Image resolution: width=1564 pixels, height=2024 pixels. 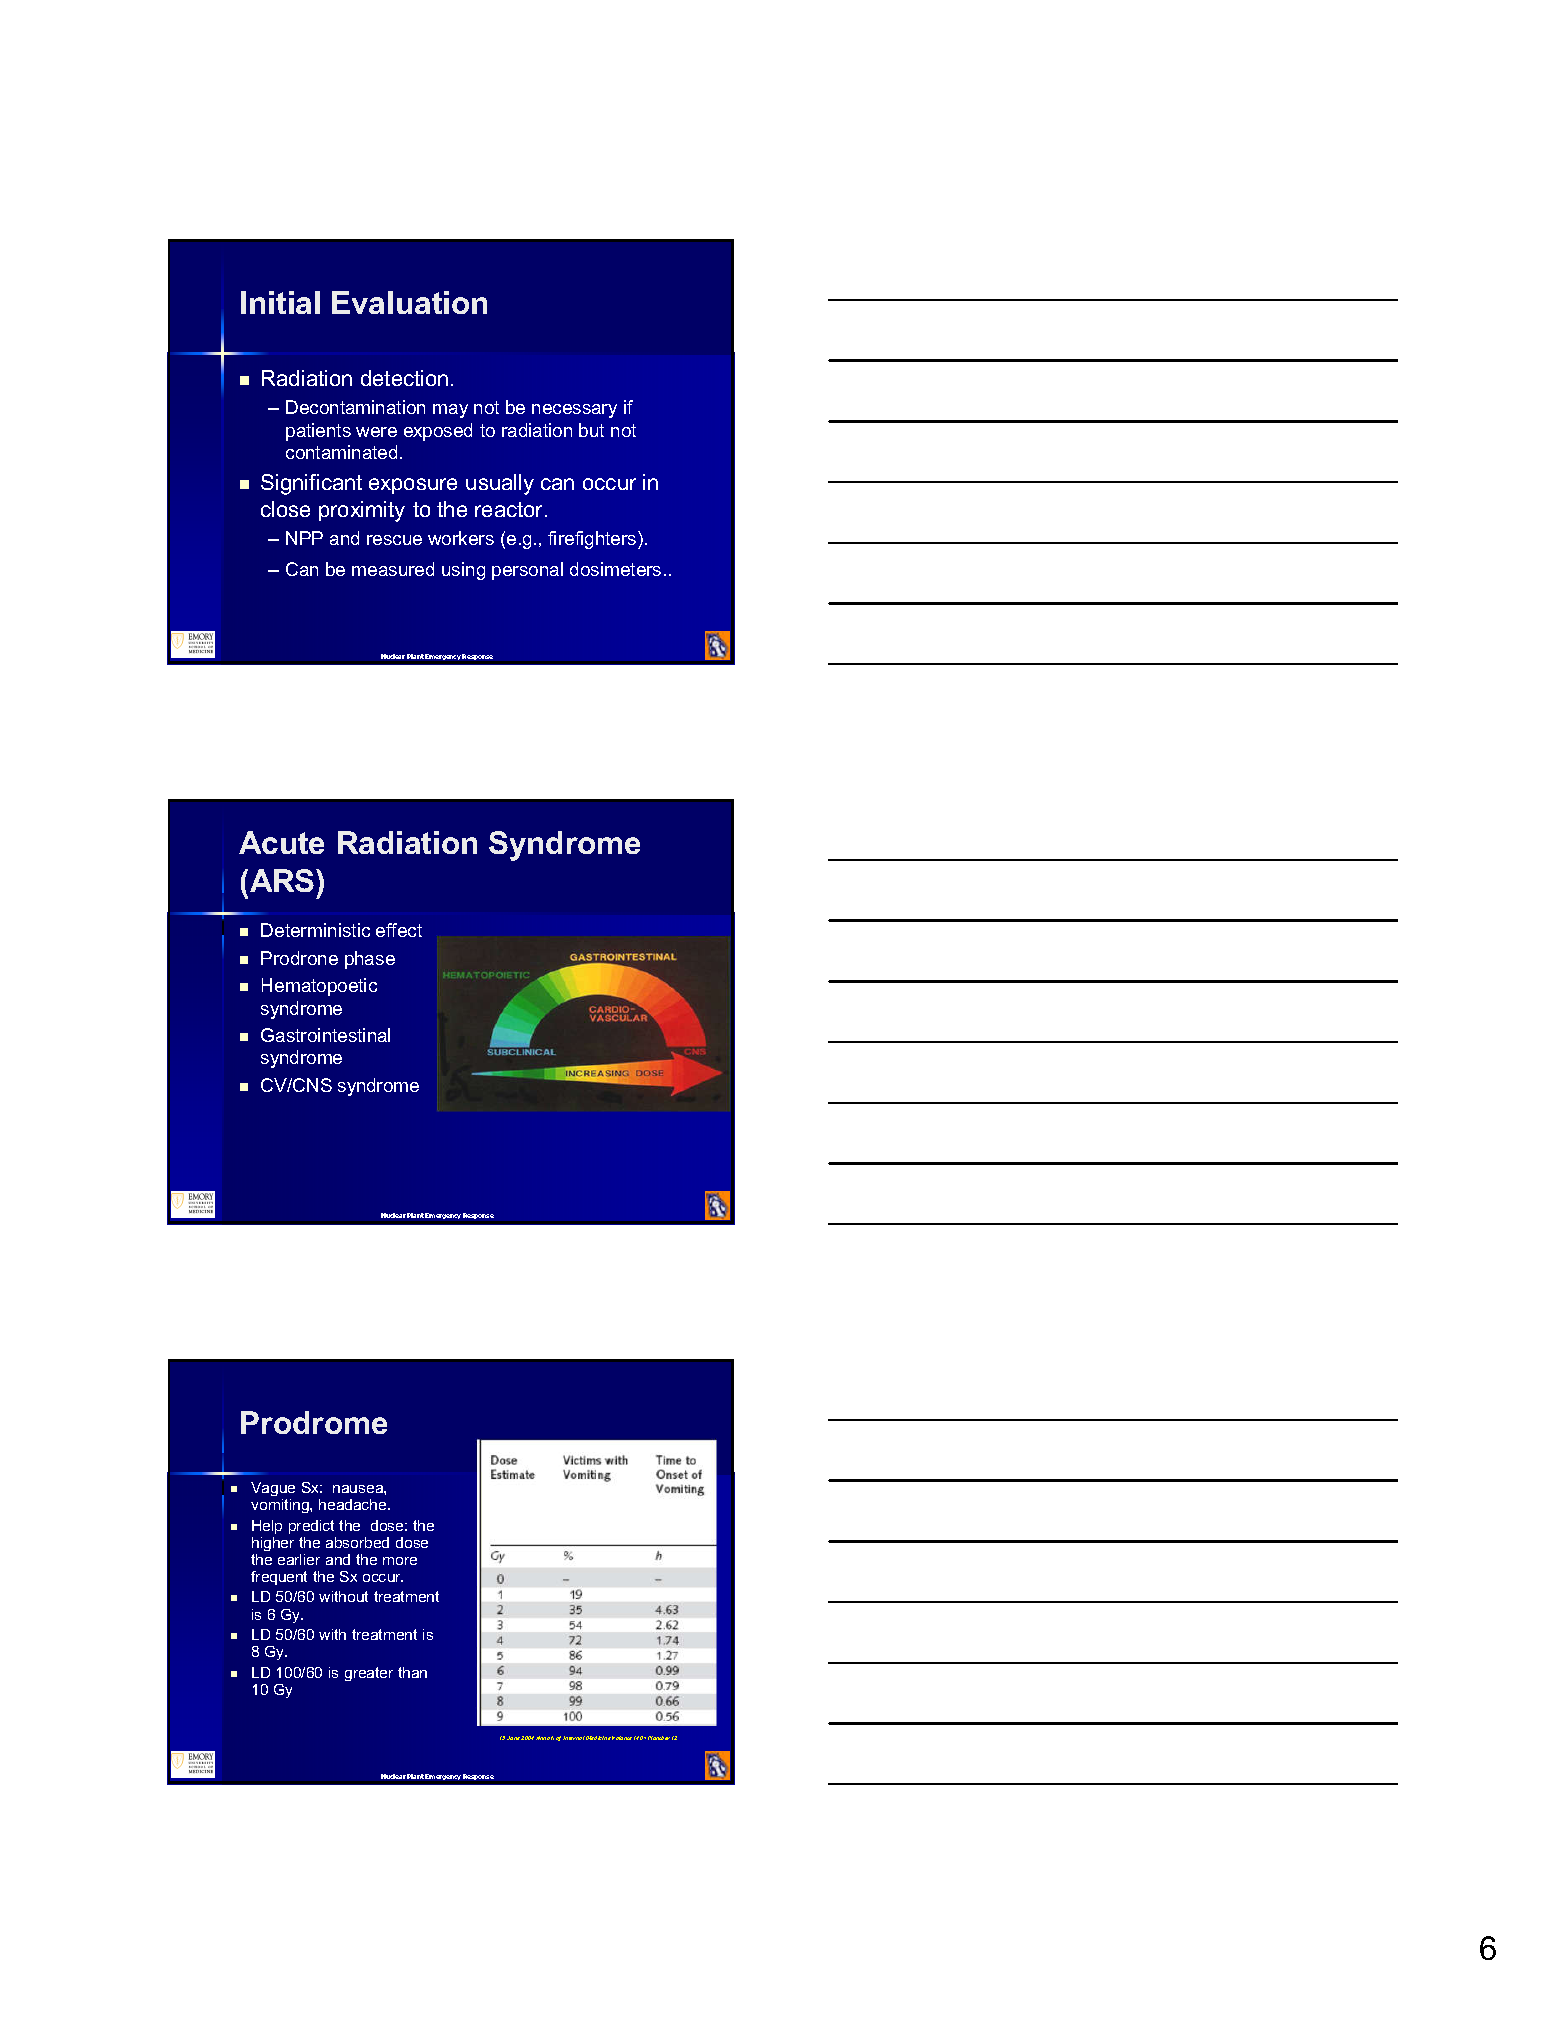 I want to click on greater, so click(x=369, y=1674).
